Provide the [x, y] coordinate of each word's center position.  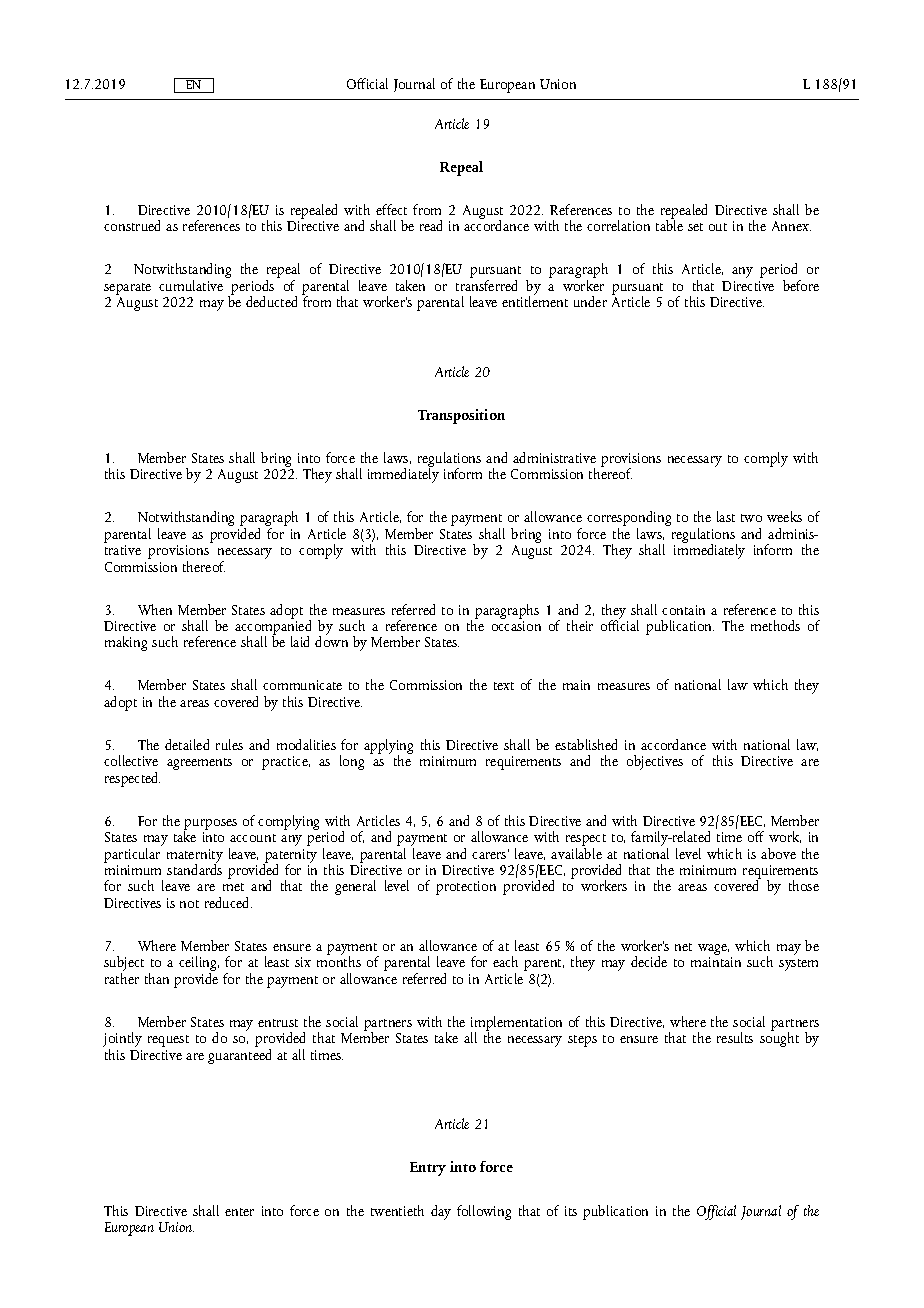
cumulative [191, 285]
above [778, 853]
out [718, 227]
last [726, 516]
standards [194, 868]
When [155, 609]
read [431, 225]
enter [239, 1212]
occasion [516, 626]
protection [466, 888]
